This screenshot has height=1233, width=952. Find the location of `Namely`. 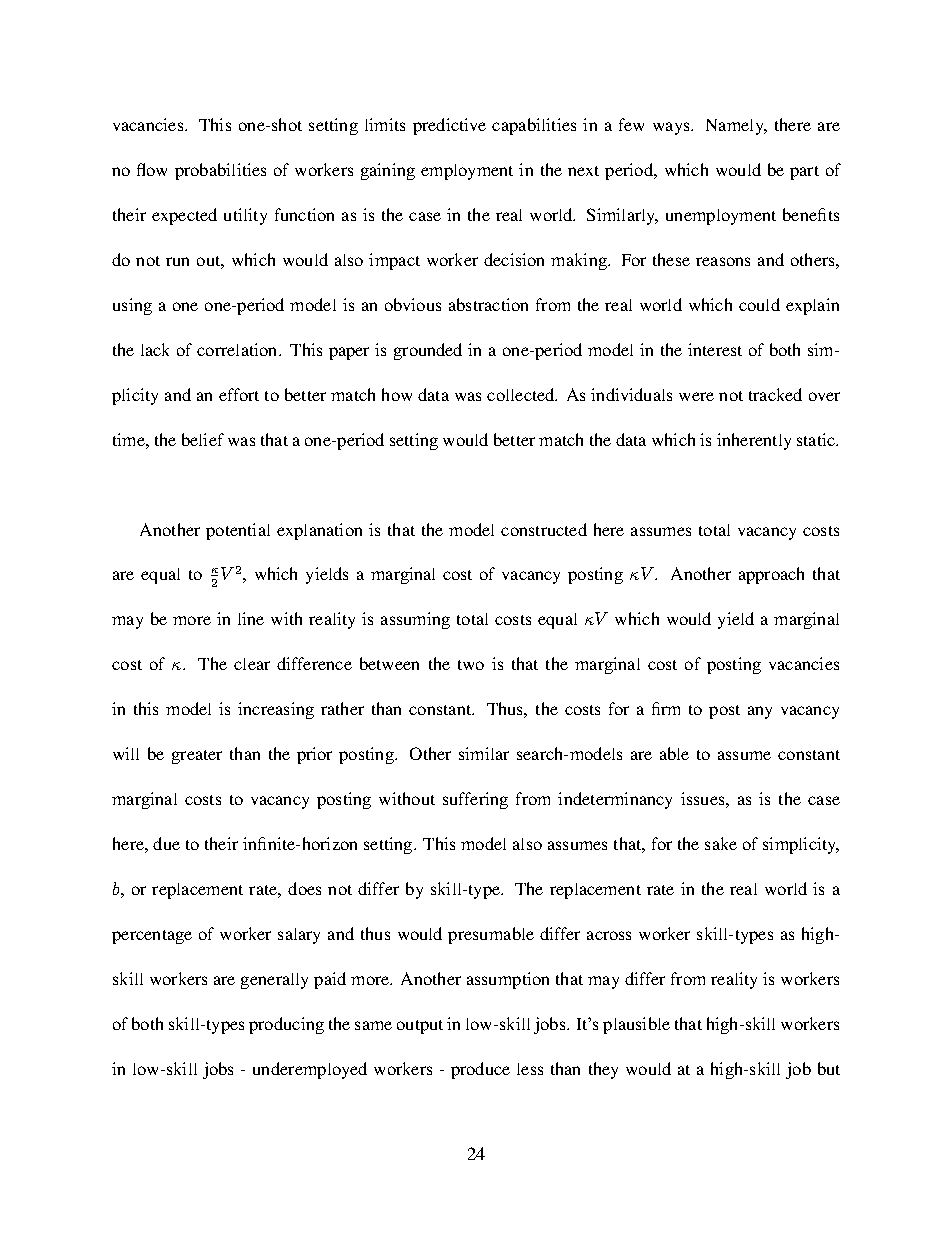

Namely is located at coordinates (736, 127).
